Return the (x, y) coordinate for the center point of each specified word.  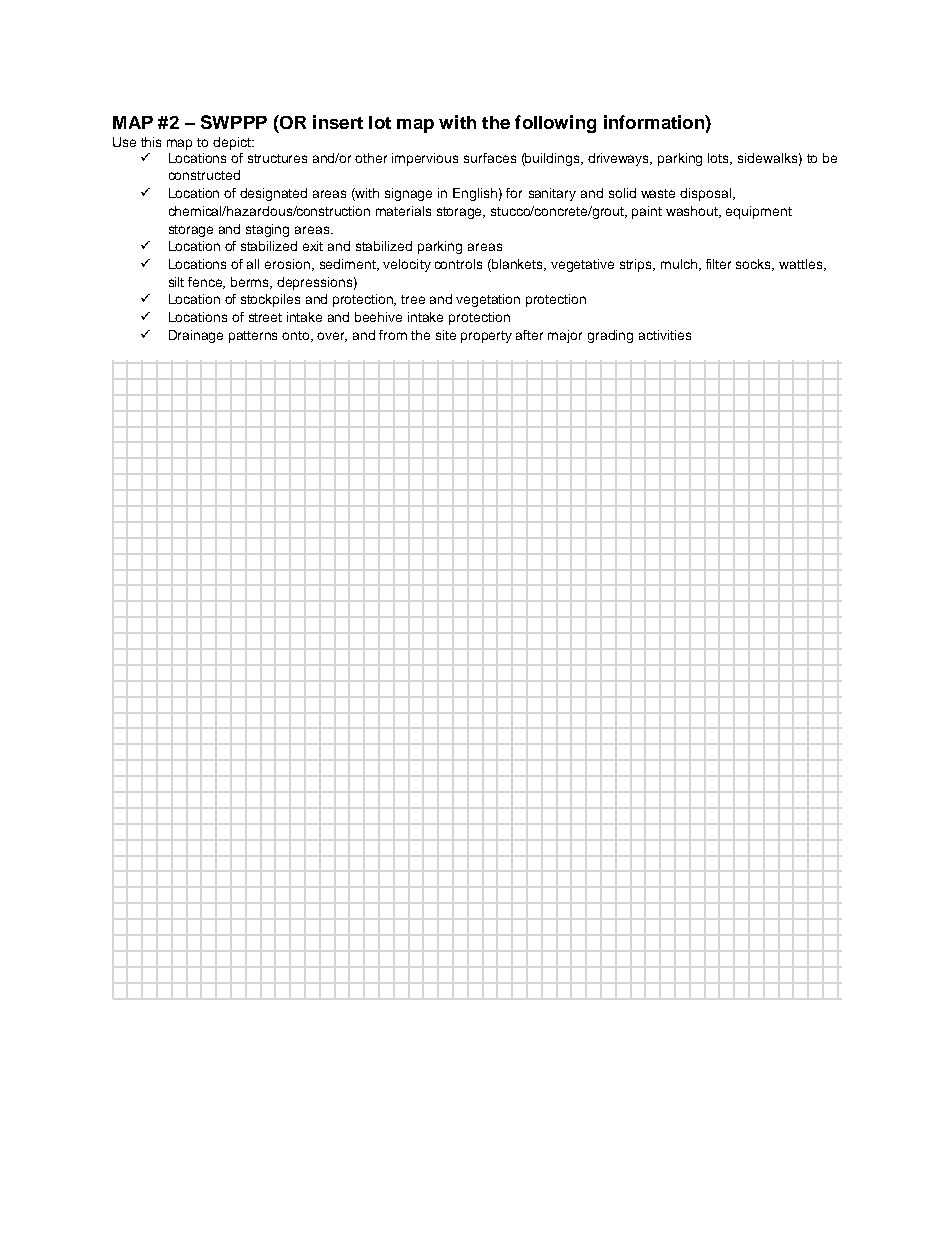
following (555, 124)
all (253, 264)
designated (273, 194)
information (655, 122)
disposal (707, 194)
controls (458, 264)
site (446, 335)
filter (718, 264)
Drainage (196, 336)
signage (408, 194)
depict (233, 143)
